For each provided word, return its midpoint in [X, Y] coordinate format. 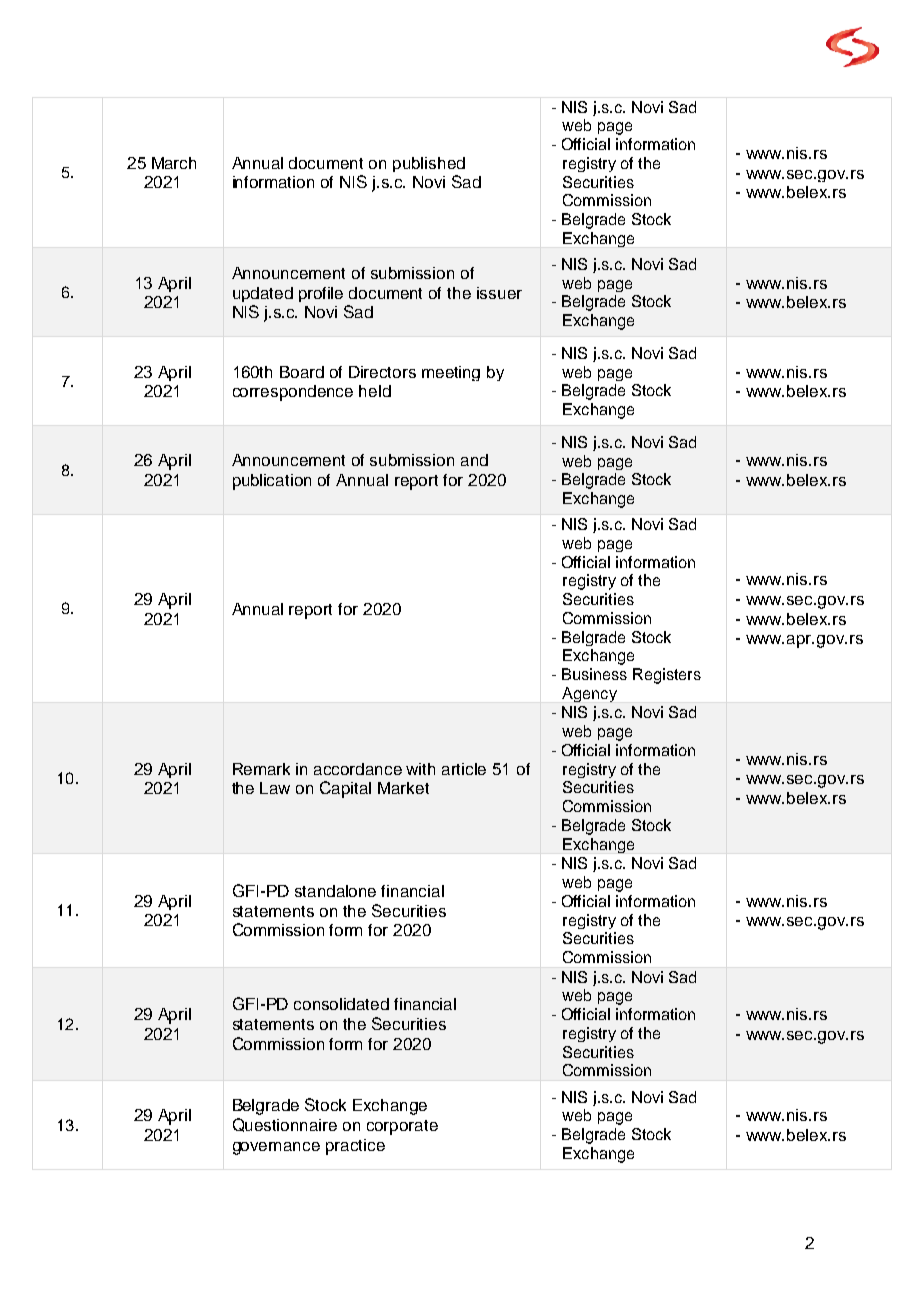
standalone [335, 891]
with [420, 769]
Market [403, 788]
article [464, 769]
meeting [451, 373]
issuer [499, 293]
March [174, 163]
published [429, 164]
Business [594, 674]
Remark [261, 769]
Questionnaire [285, 1125]
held [375, 391]
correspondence [293, 393]
